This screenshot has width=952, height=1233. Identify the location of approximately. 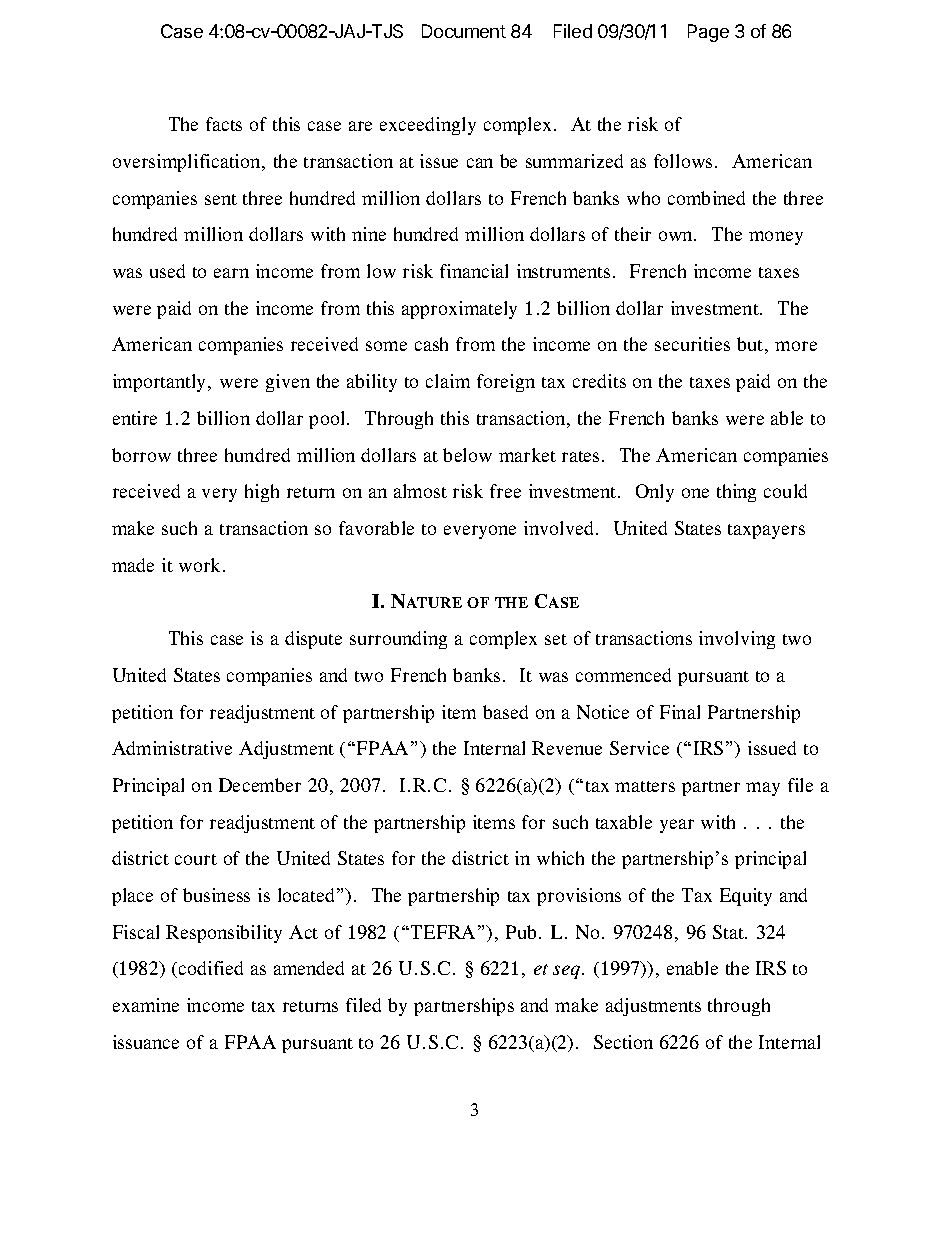
(459, 310).
